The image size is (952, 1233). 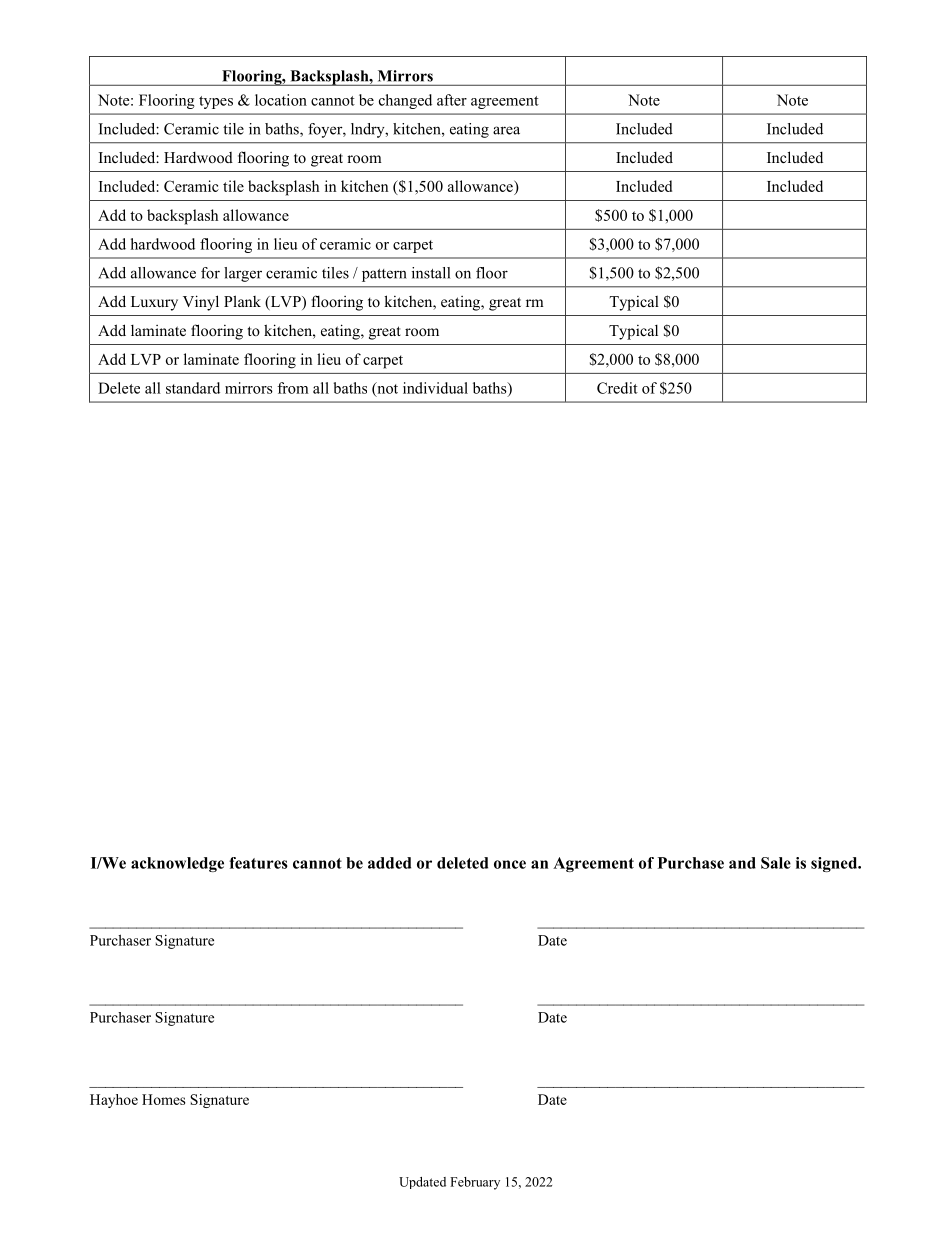 What do you see at coordinates (163, 1099) in the page?
I see `Homes` at bounding box center [163, 1099].
